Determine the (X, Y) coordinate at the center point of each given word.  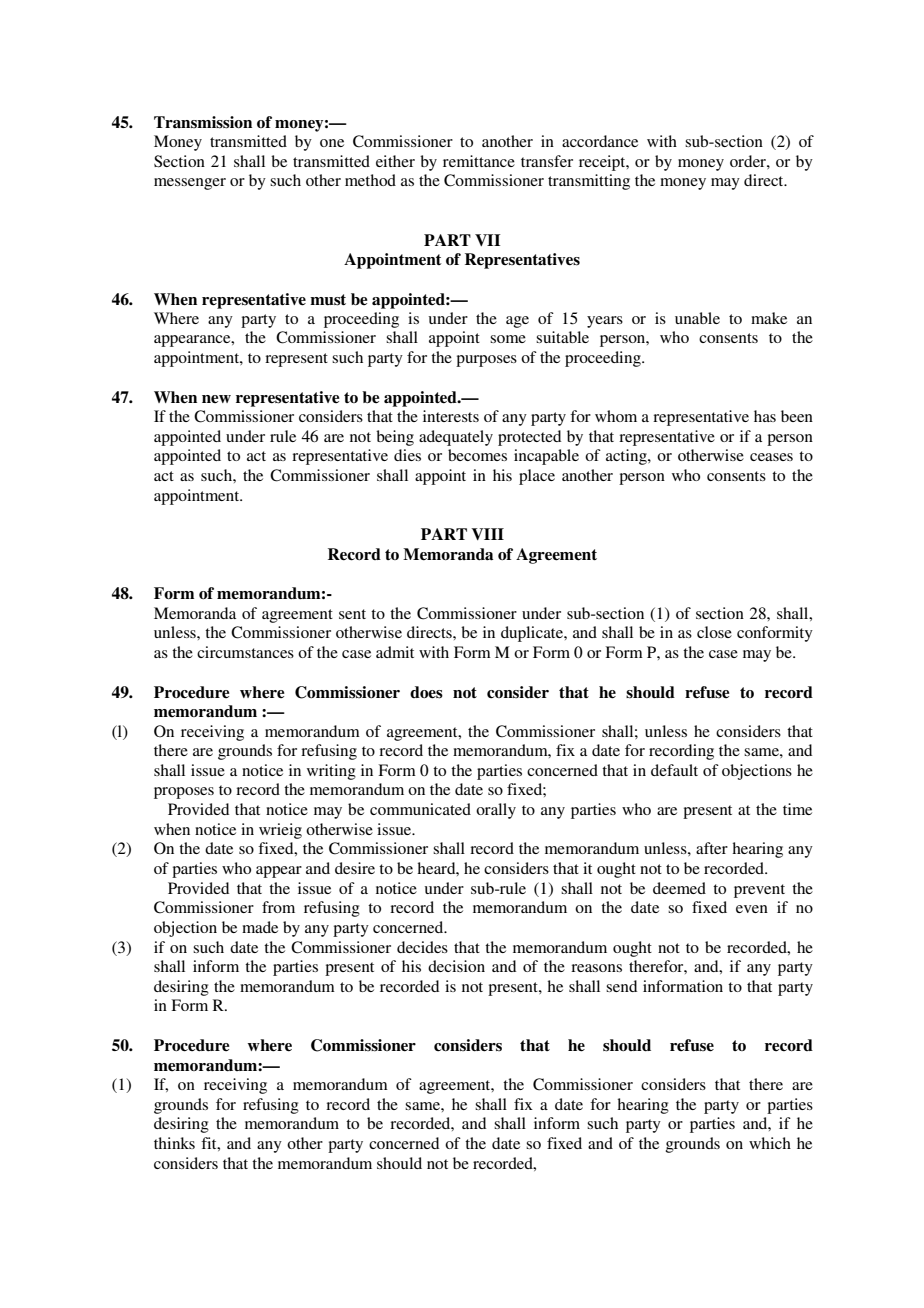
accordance (600, 141)
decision (456, 966)
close (714, 632)
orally (496, 811)
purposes (486, 361)
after (712, 848)
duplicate (533, 634)
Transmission (203, 122)
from (278, 907)
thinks (174, 1143)
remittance (479, 161)
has (765, 416)
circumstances (245, 652)
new (216, 399)
